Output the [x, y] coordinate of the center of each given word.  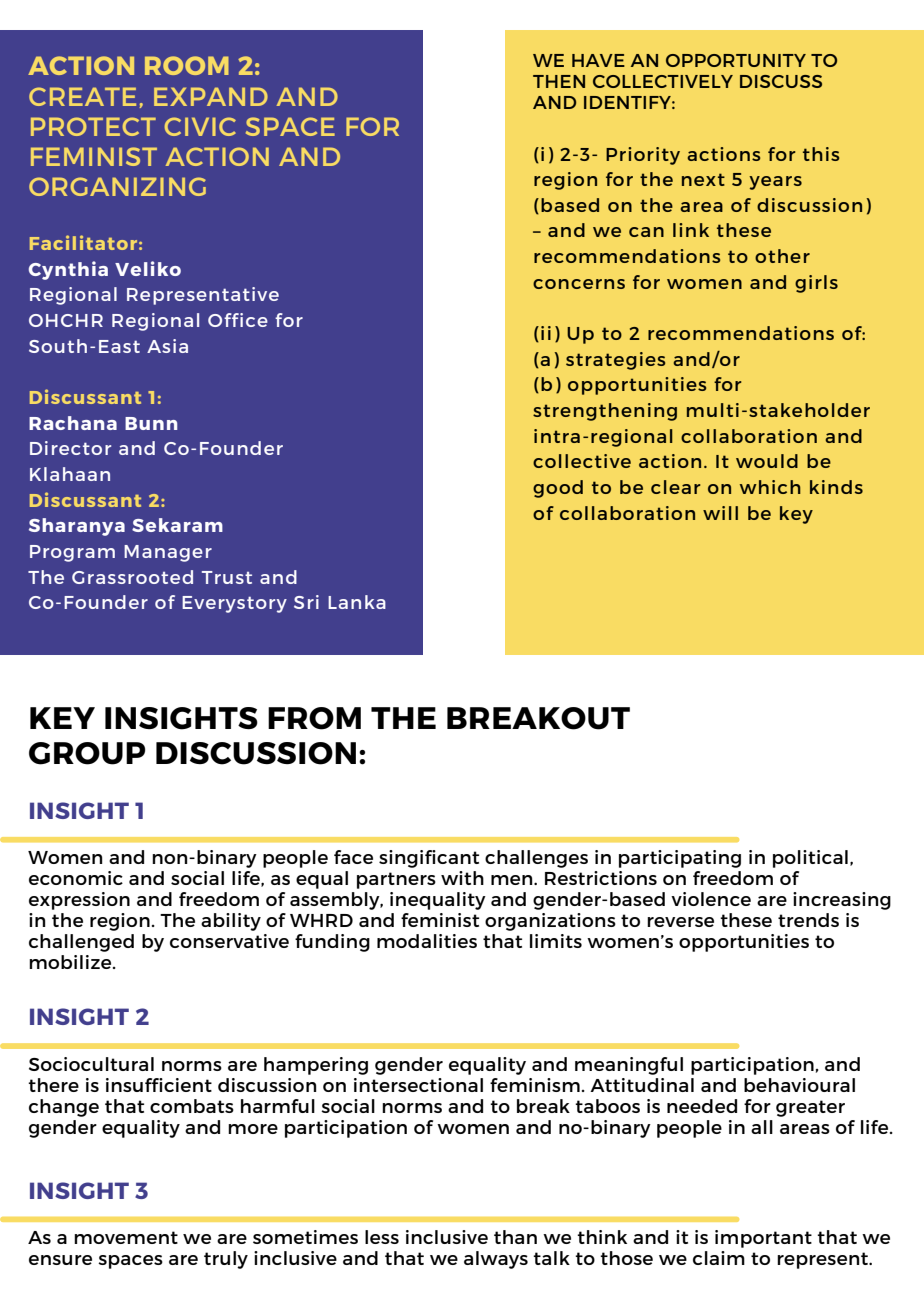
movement [126, 1237]
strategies [615, 361]
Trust [227, 577]
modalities [427, 941]
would [767, 461]
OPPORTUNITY [736, 60]
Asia [167, 346]
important [763, 1239]
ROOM [187, 65]
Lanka [357, 602]
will [720, 513]
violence [711, 899]
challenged [81, 943]
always [496, 1260]
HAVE [598, 60]
